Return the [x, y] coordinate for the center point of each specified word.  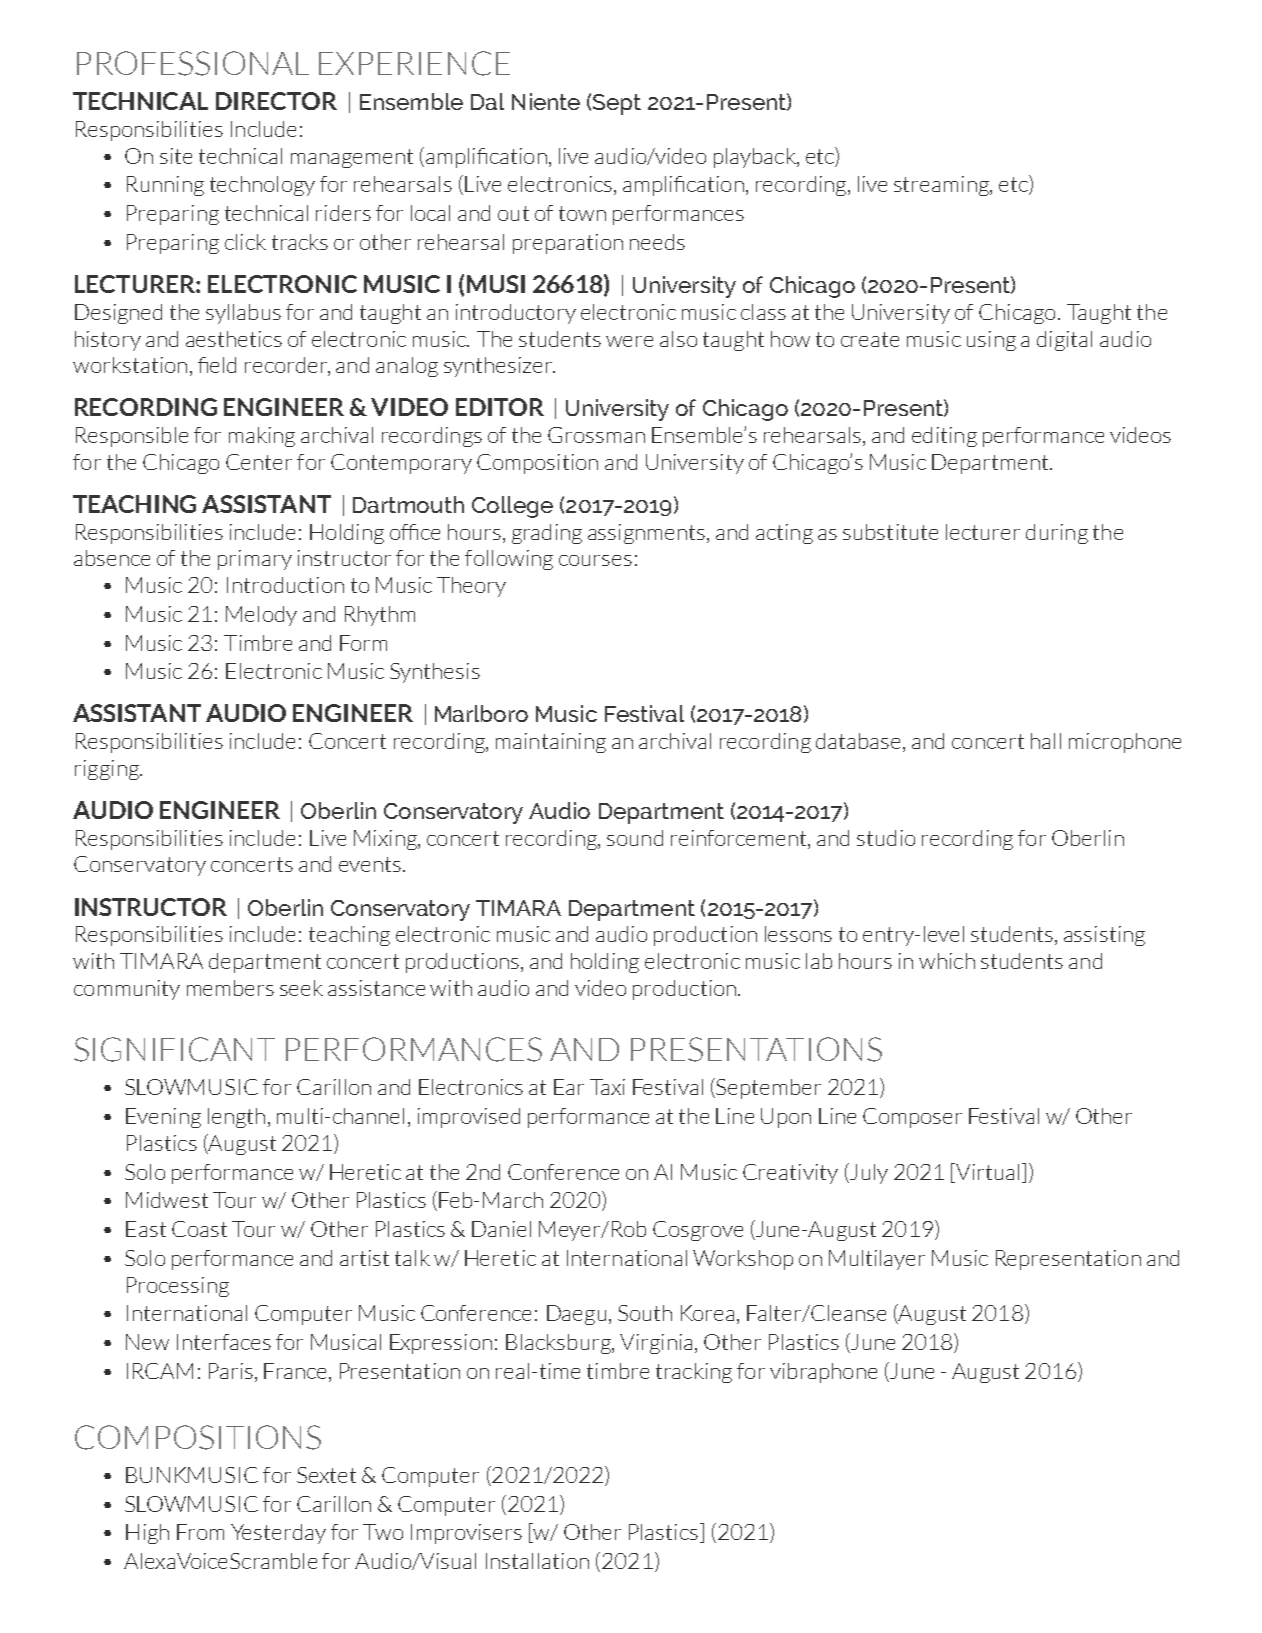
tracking [694, 1373]
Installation [537, 1561]
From [200, 1532]
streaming [942, 186]
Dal [487, 101]
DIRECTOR [276, 101]
